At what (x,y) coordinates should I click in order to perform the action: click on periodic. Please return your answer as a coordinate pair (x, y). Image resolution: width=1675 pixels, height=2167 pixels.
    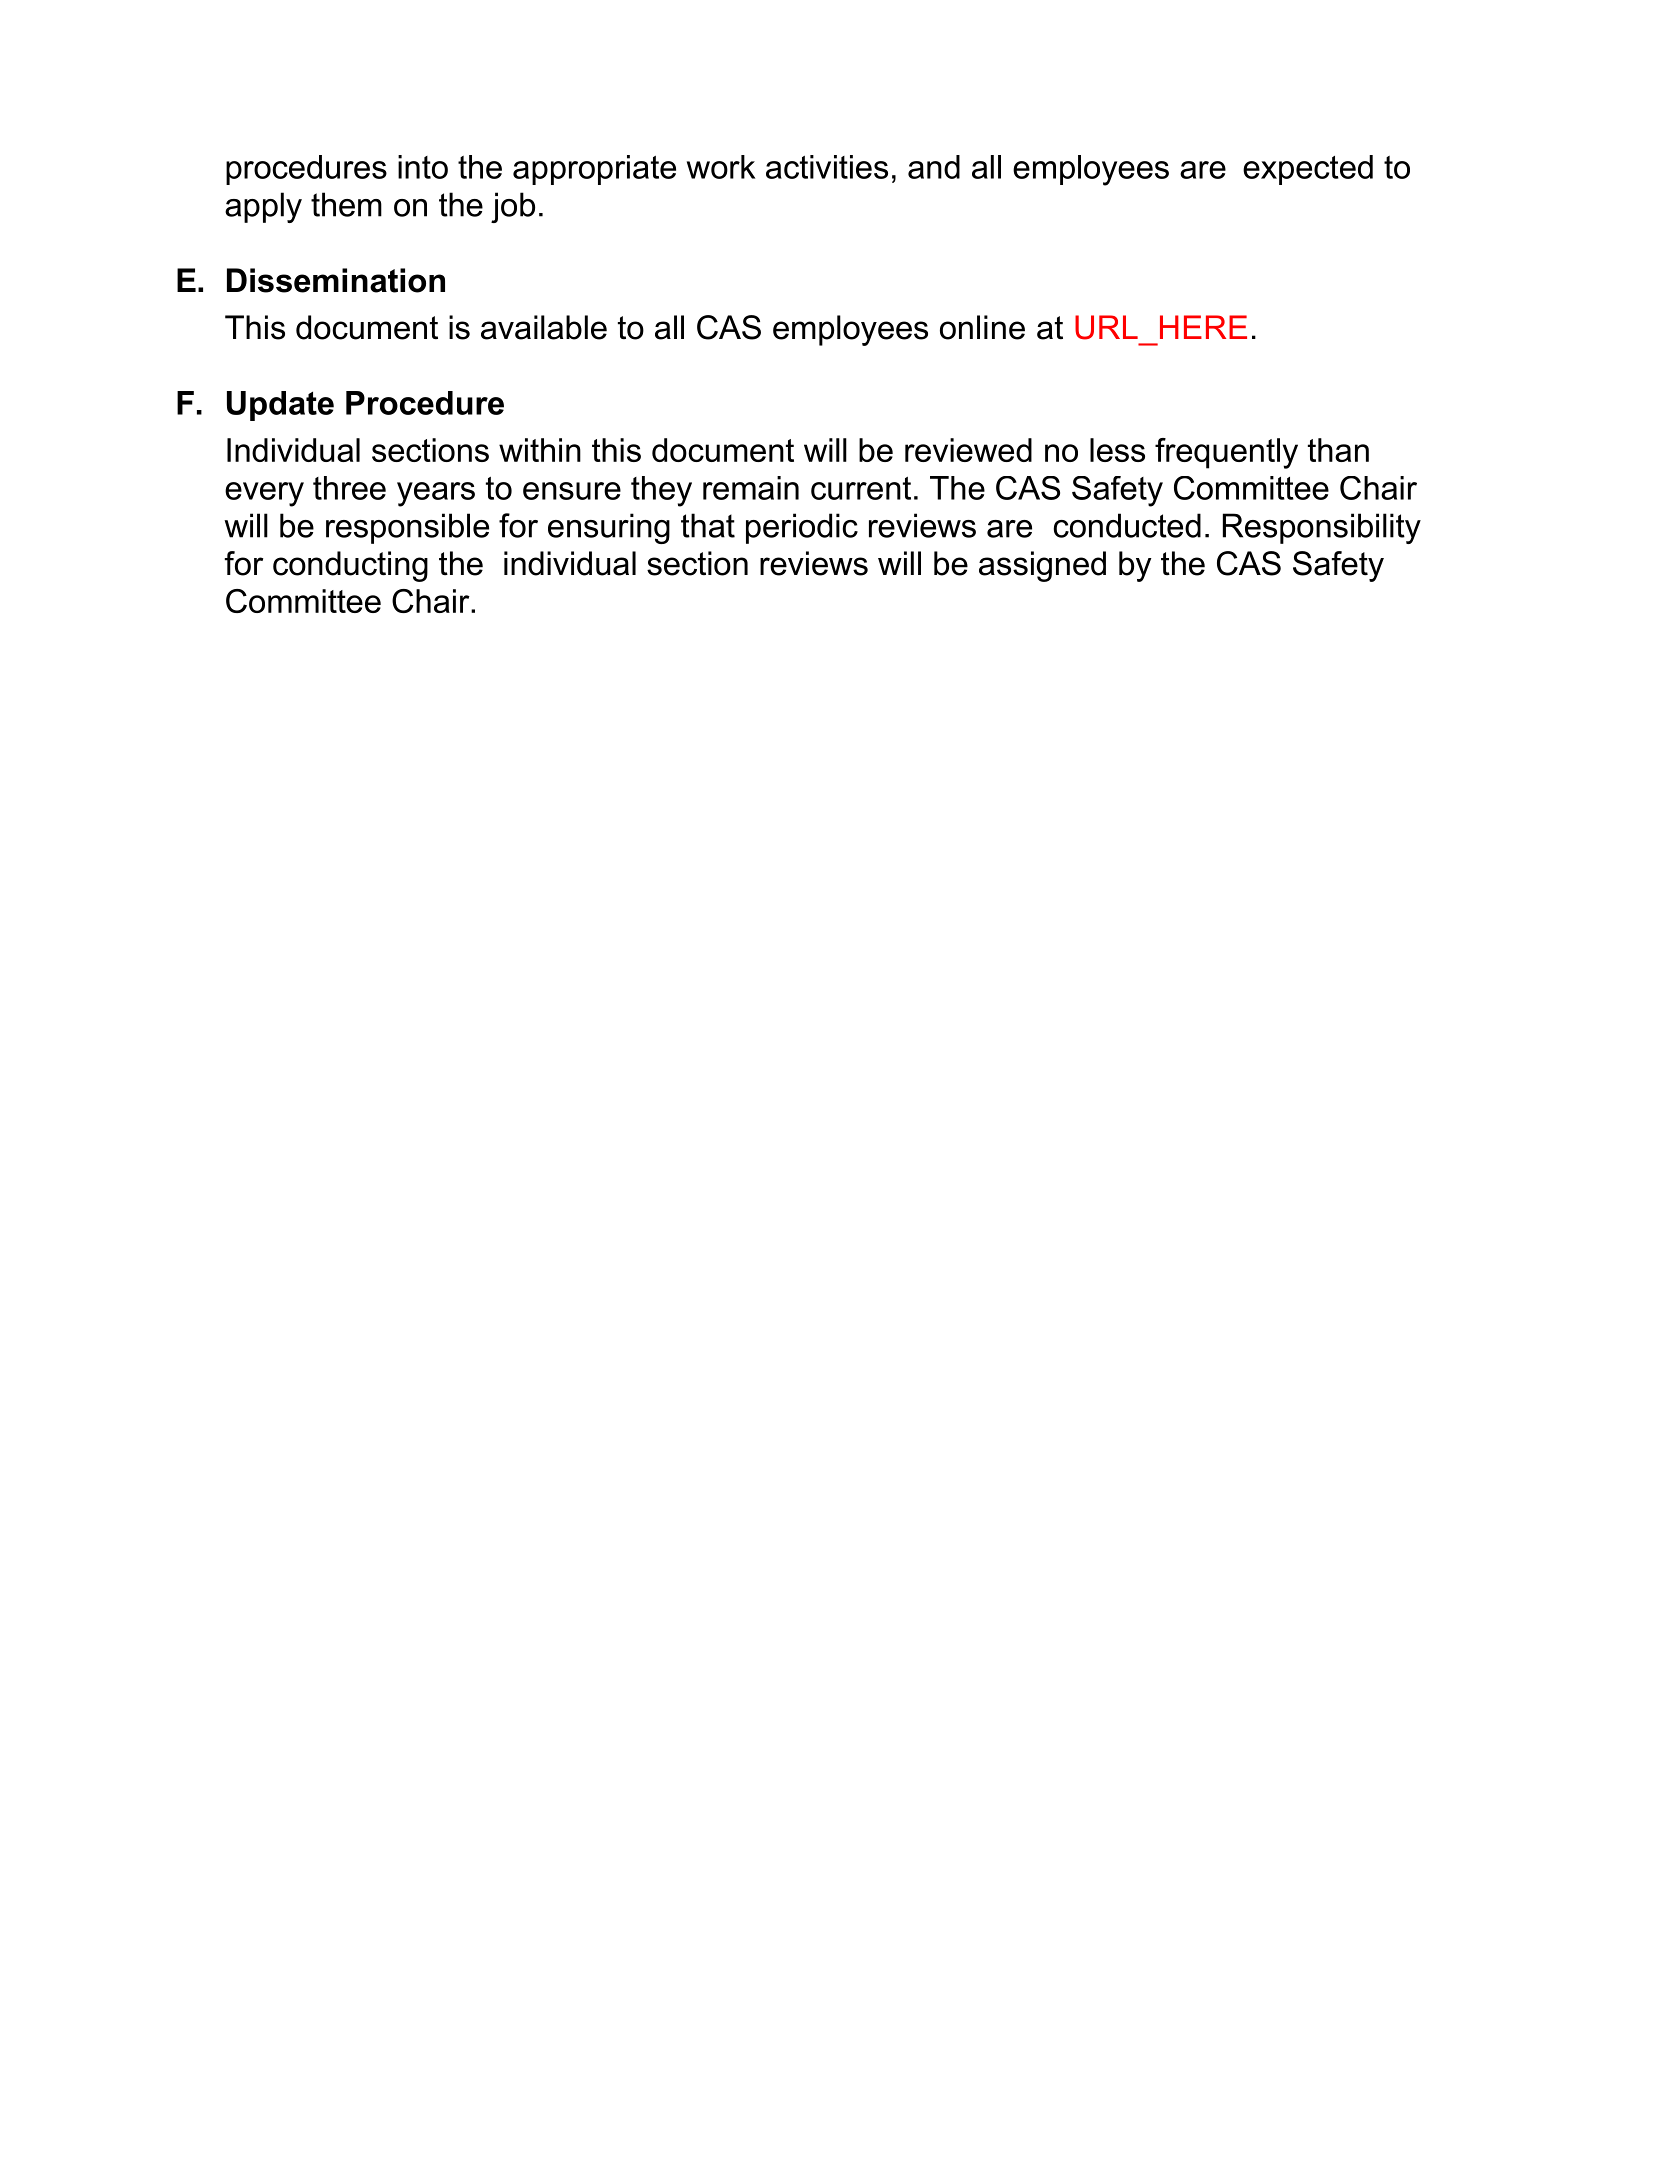
    Looking at the image, I should click on (802, 528).
